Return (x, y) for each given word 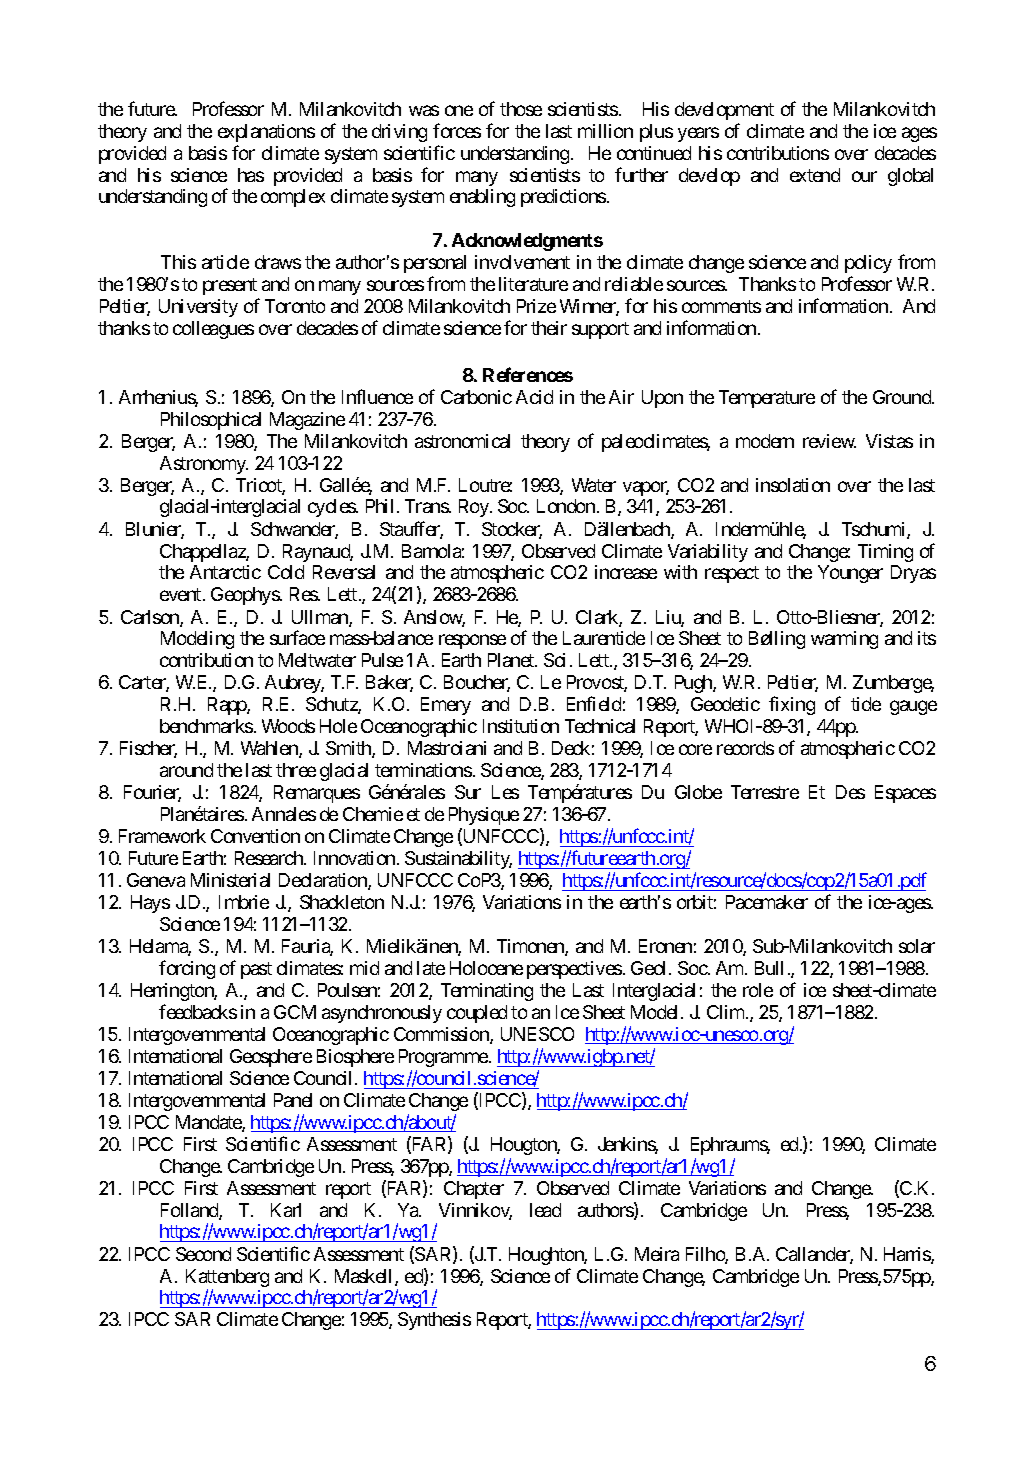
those (521, 109)
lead (545, 1210)
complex (293, 198)
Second (203, 1254)
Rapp (228, 706)
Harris (908, 1255)
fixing (792, 705)
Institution (521, 726)
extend (815, 175)
